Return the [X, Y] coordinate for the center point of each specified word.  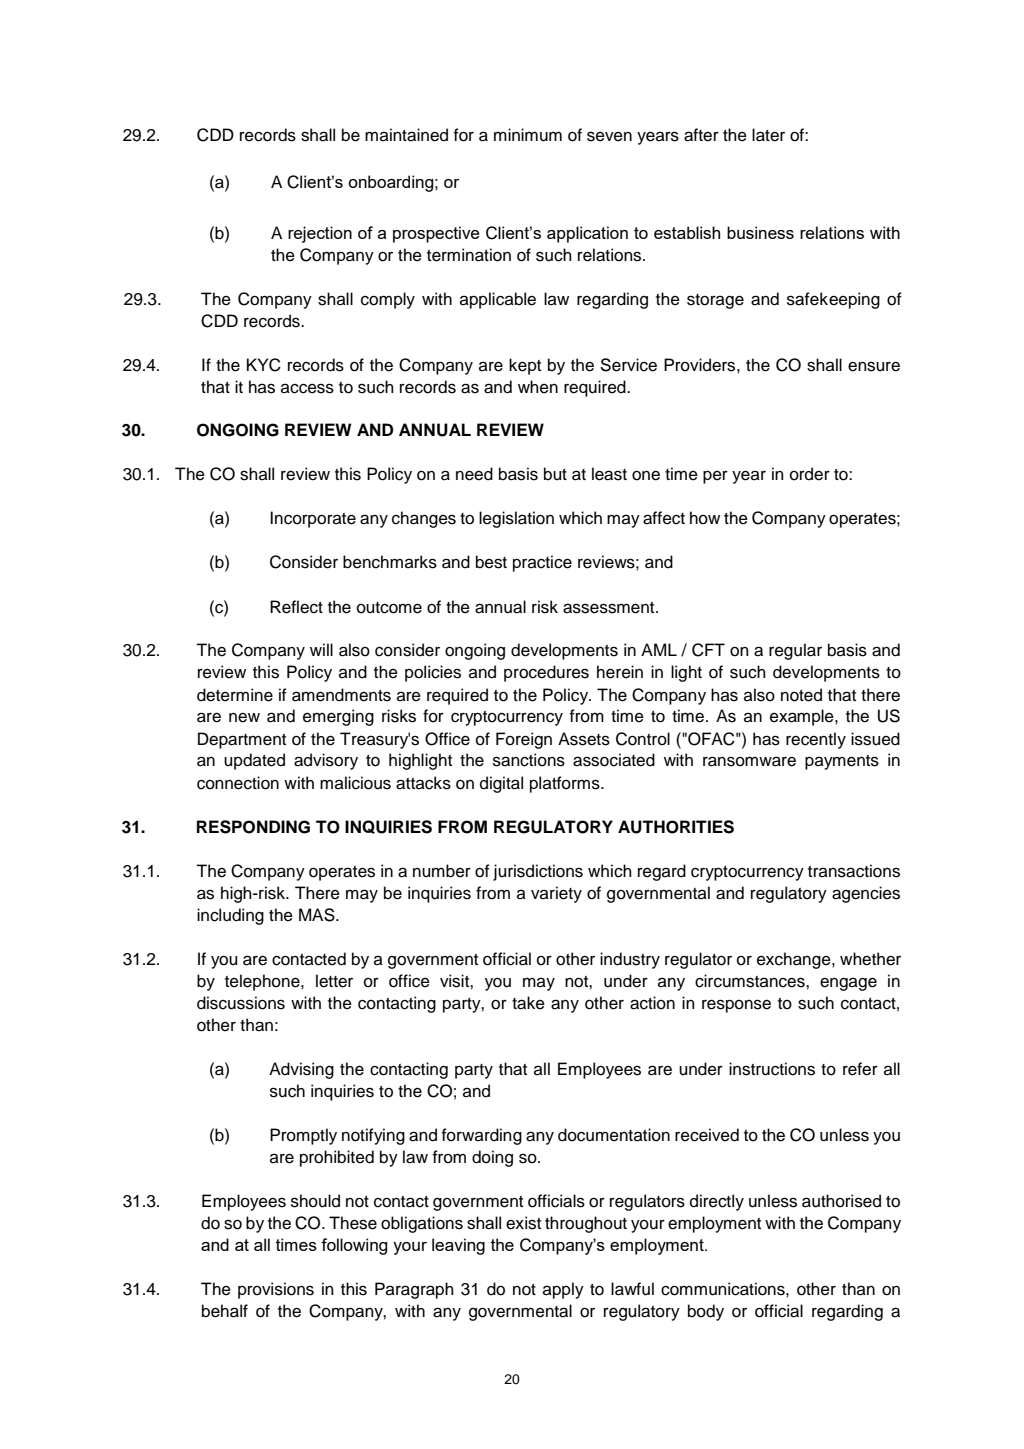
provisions [276, 1290]
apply [563, 1290]
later [768, 135]
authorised [841, 1201]
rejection [320, 234]
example [803, 717]
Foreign [524, 740]
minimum [528, 135]
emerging [338, 717]
